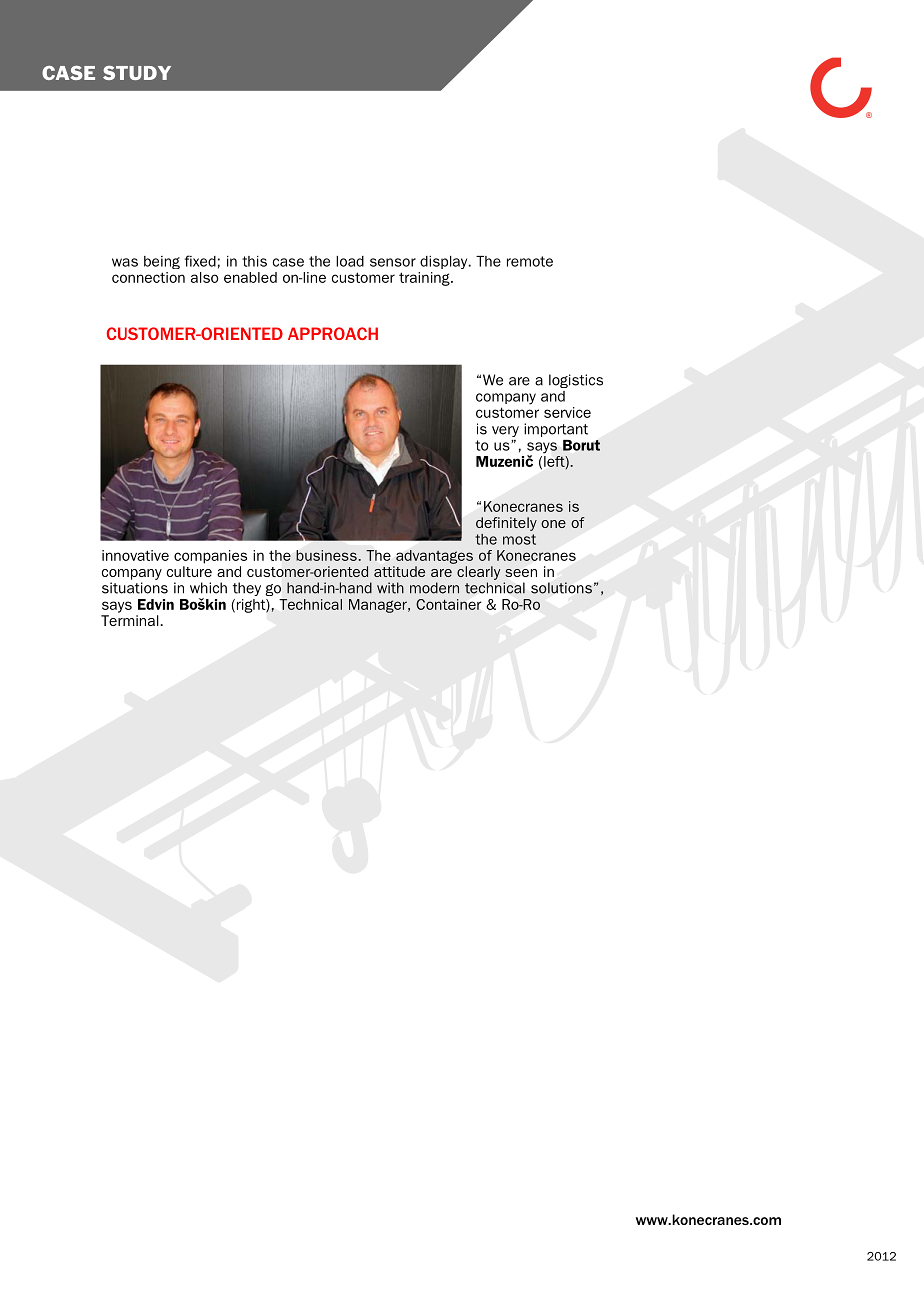 The image size is (924, 1308). Describe the element at coordinates (326, 555) in the document. I see `business` at that location.
